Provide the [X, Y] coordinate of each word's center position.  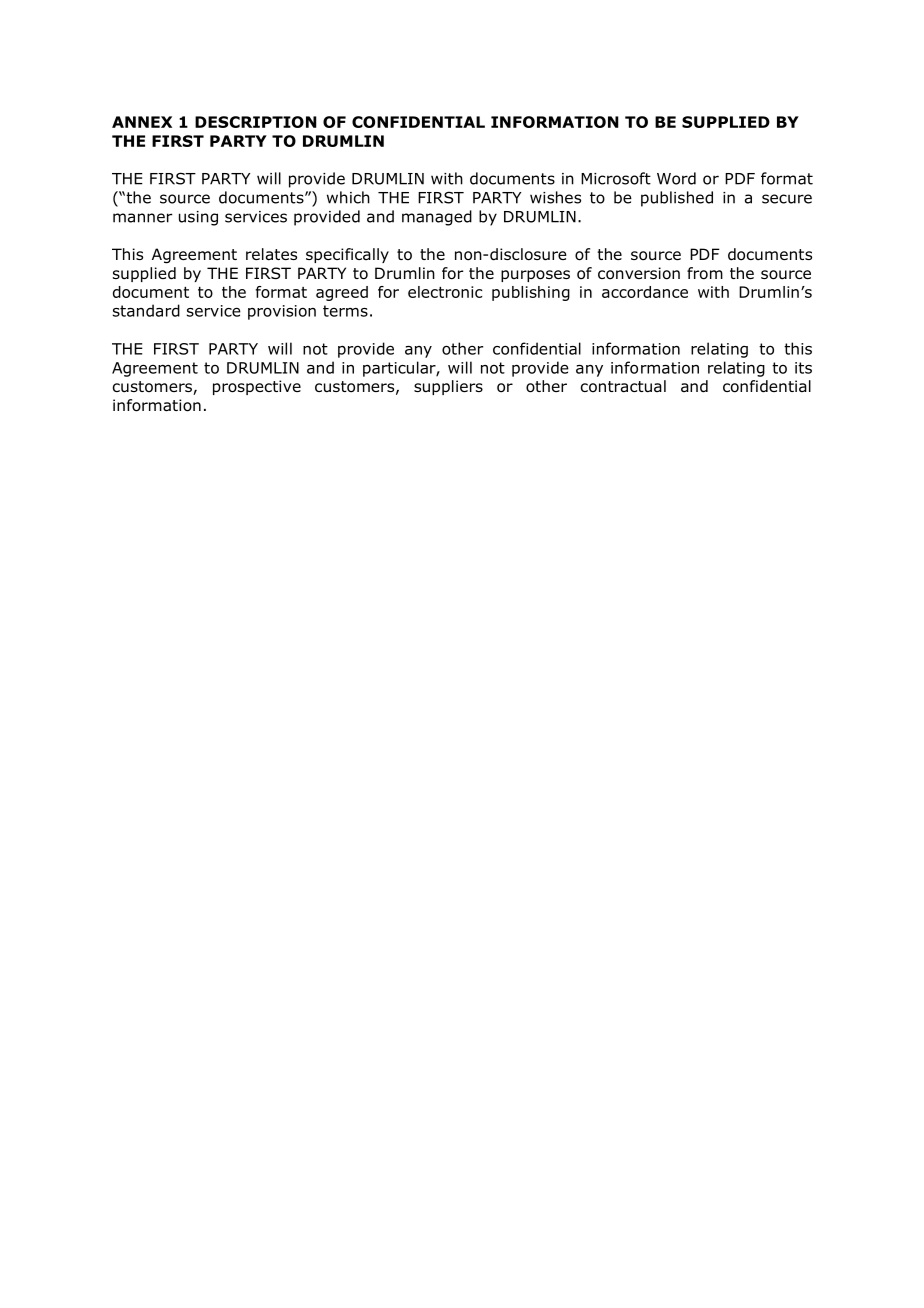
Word [676, 178]
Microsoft [616, 178]
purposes [535, 276]
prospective [257, 387]
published [677, 199]
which [348, 197]
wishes [555, 197]
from [705, 273]
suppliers [448, 387]
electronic [445, 292]
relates [271, 254]
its [803, 368]
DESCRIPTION [256, 122]
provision [282, 312]
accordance [645, 292]
